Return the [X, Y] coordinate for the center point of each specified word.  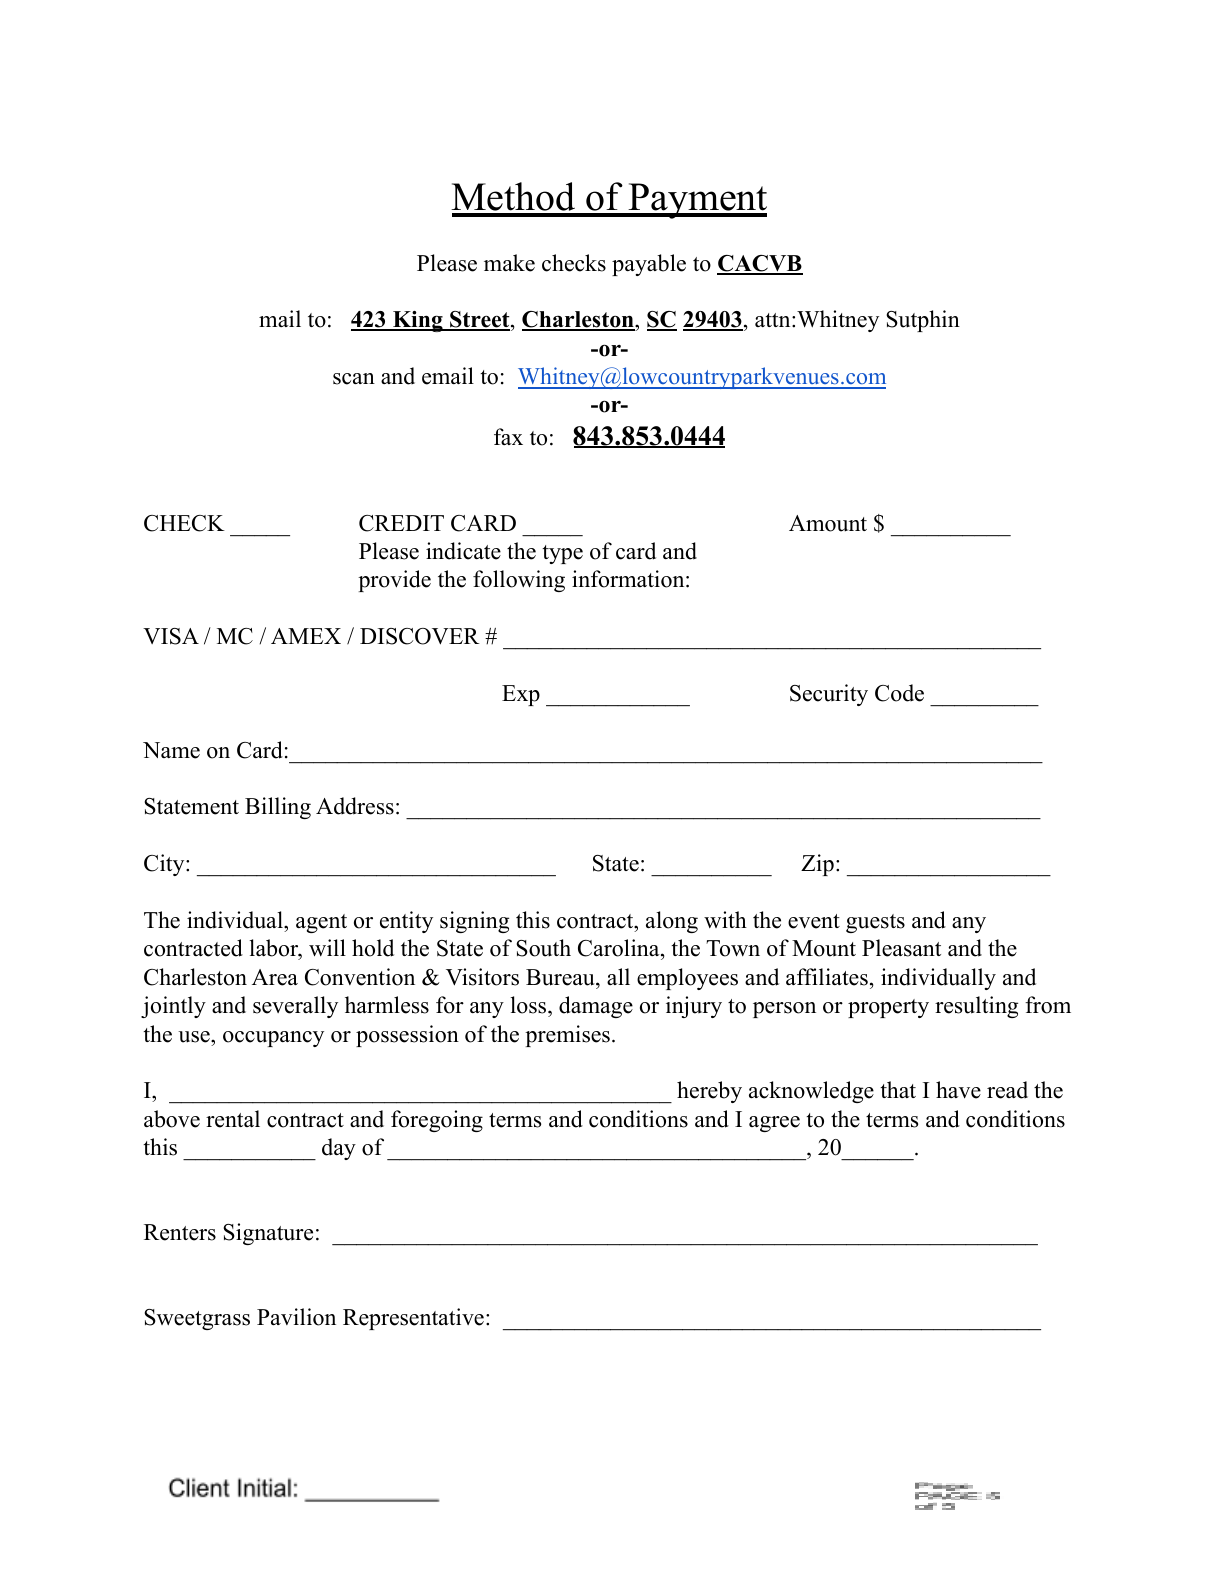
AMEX [306, 636]
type [562, 554]
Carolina [620, 949]
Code [899, 693]
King [418, 321]
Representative [413, 1319]
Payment [697, 201]
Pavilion [296, 1317]
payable [649, 265]
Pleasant [901, 948]
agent [321, 923]
